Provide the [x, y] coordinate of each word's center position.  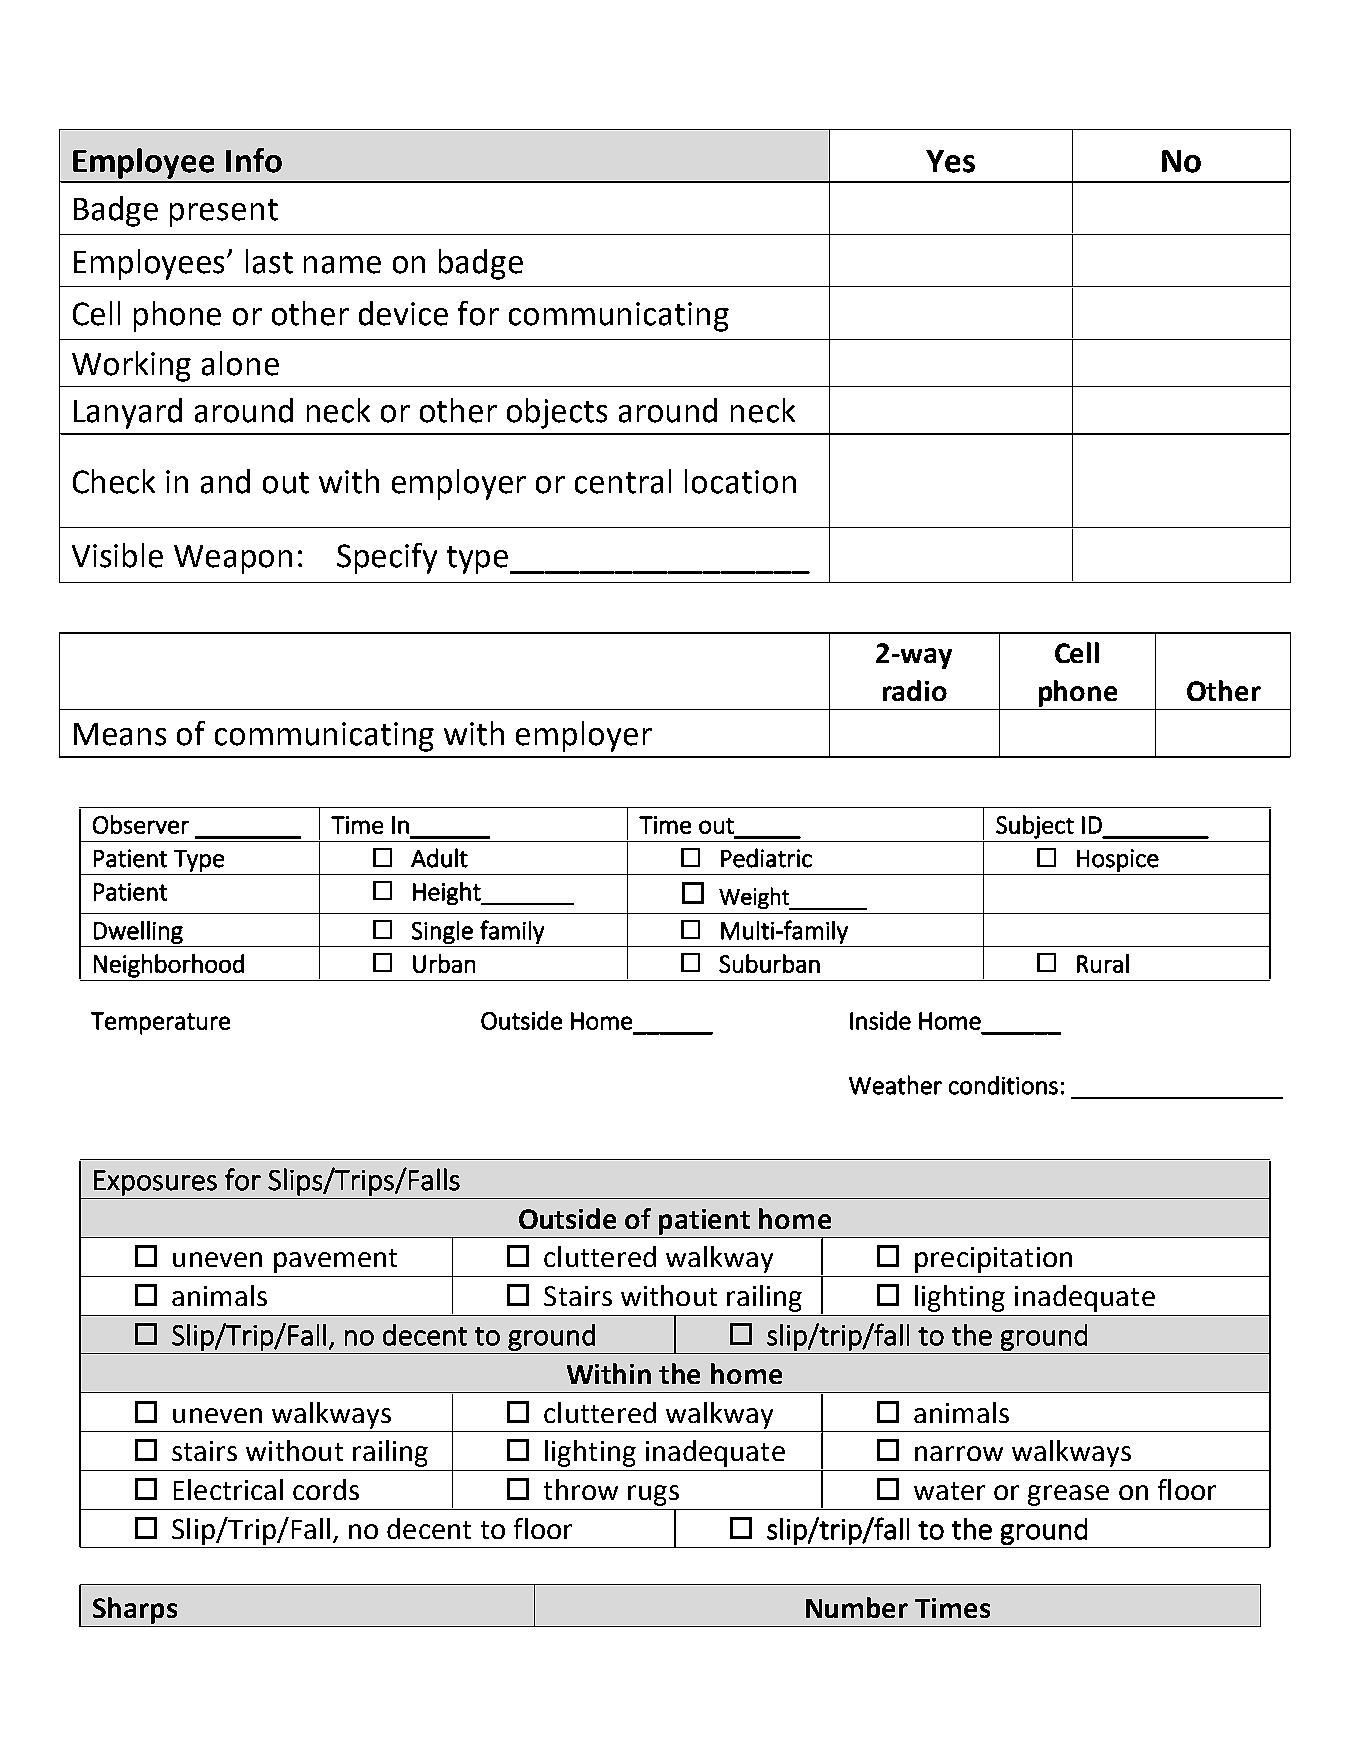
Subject [1035, 827]
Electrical [228, 1489]
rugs [653, 1495]
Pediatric [766, 858]
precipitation [993, 1260]
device [403, 313]
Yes [950, 161]
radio [915, 690]
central [623, 481]
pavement [335, 1261]
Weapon [233, 559]
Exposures [155, 1183]
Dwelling [138, 932]
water [949, 1491]
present [224, 213]
